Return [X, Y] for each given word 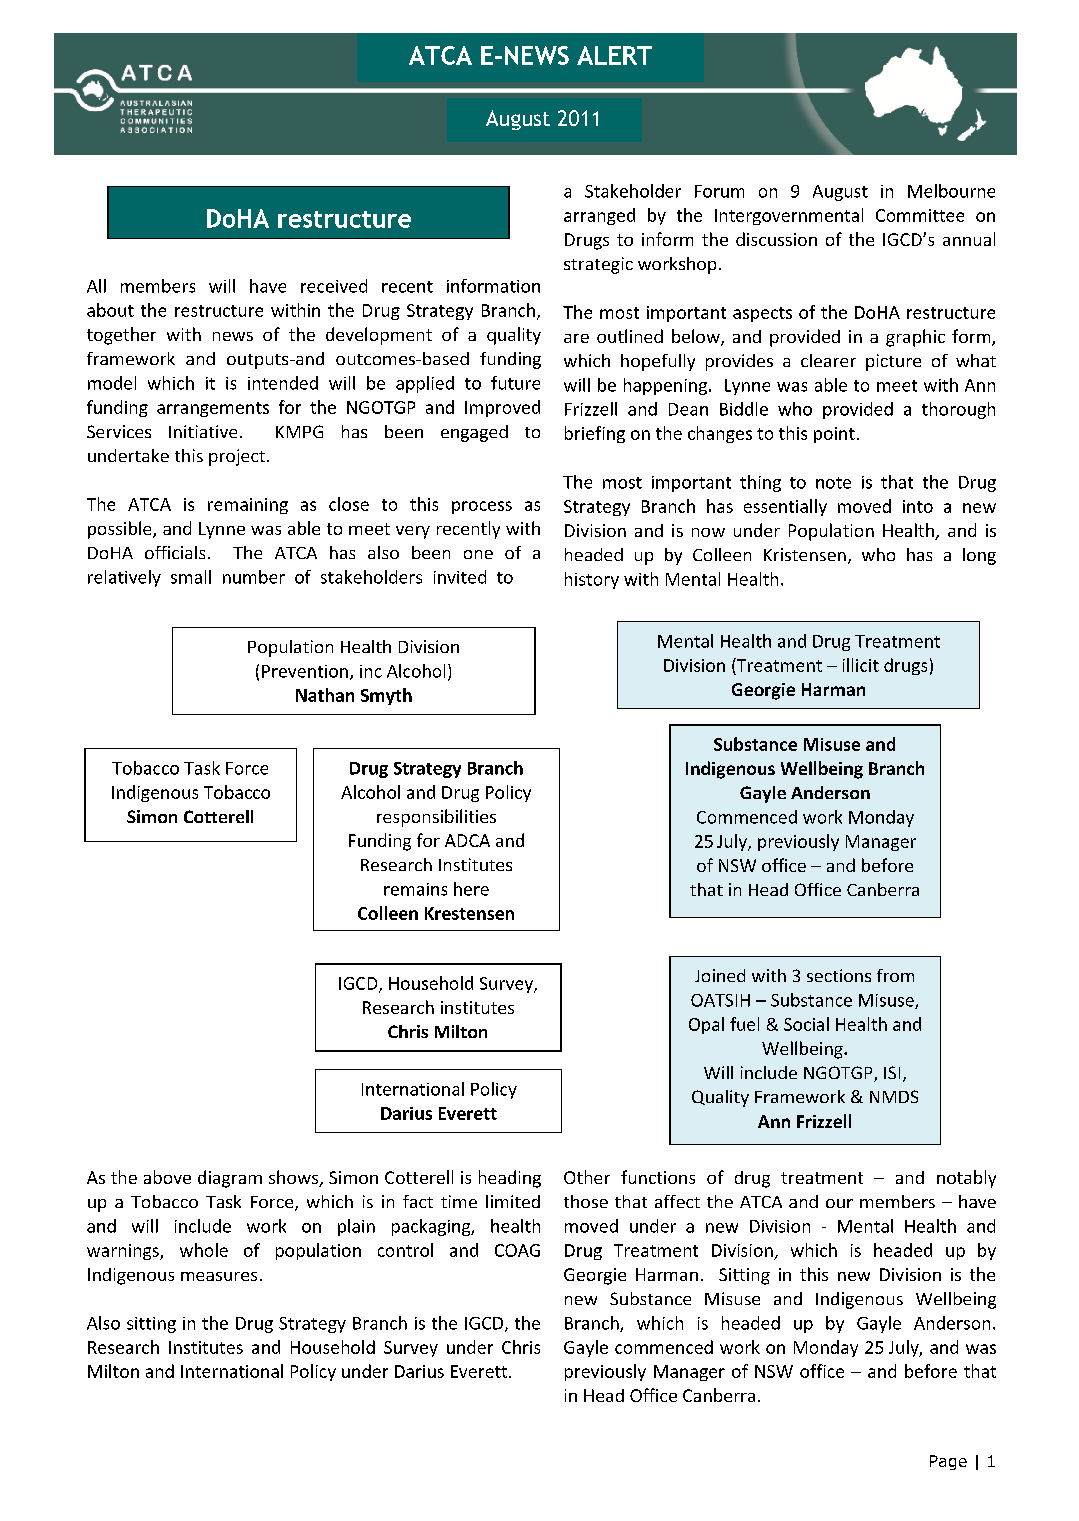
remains [415, 889]
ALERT [614, 55]
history [592, 580]
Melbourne [951, 191]
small [191, 577]
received [334, 286]
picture [893, 362]
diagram [230, 1179]
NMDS [894, 1096]
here [471, 889]
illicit [861, 665]
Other [587, 1177]
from [895, 975]
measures [219, 1276]
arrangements [213, 409]
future [515, 383]
